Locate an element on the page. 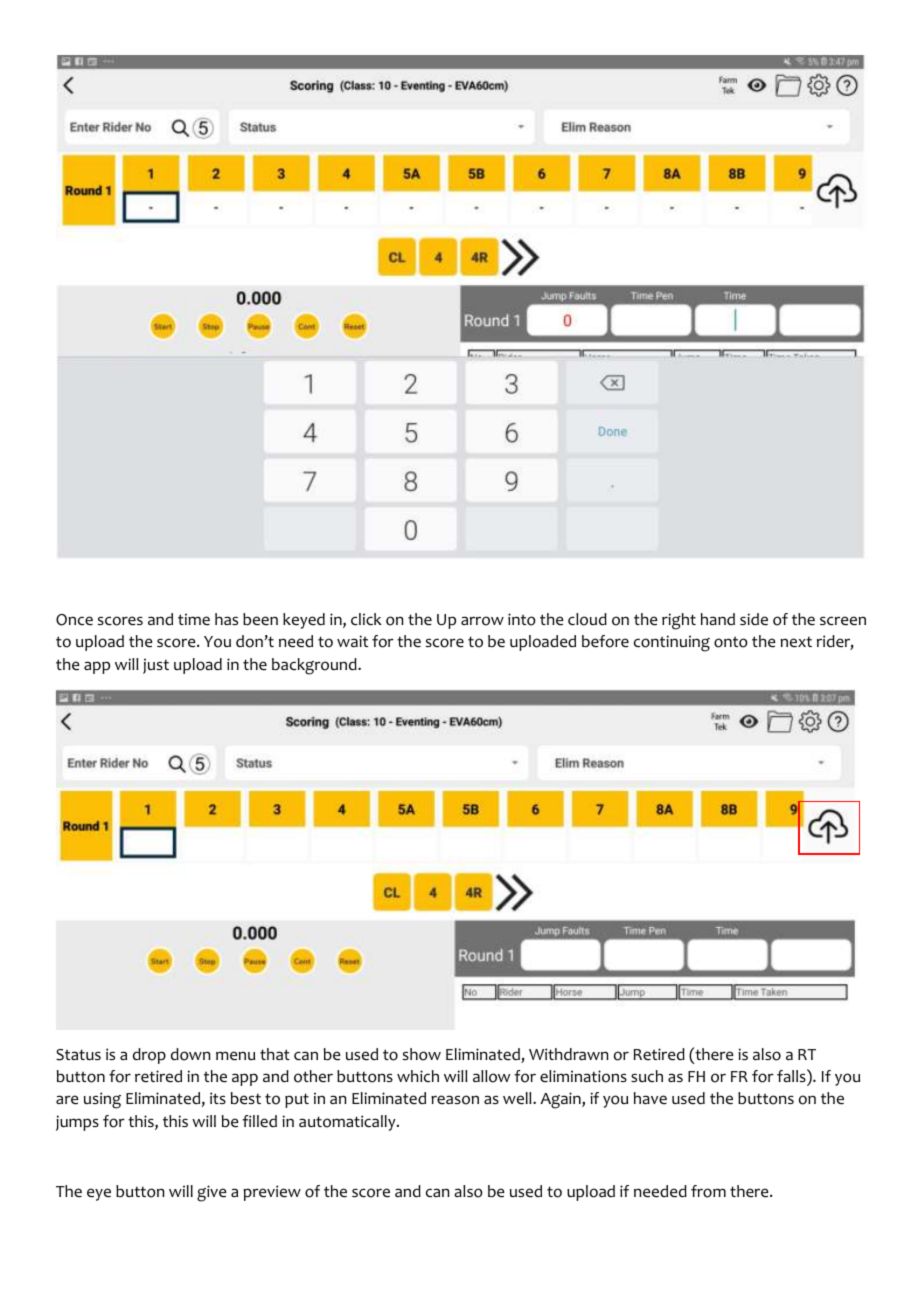  Withdrawn is located at coordinates (568, 1054).
